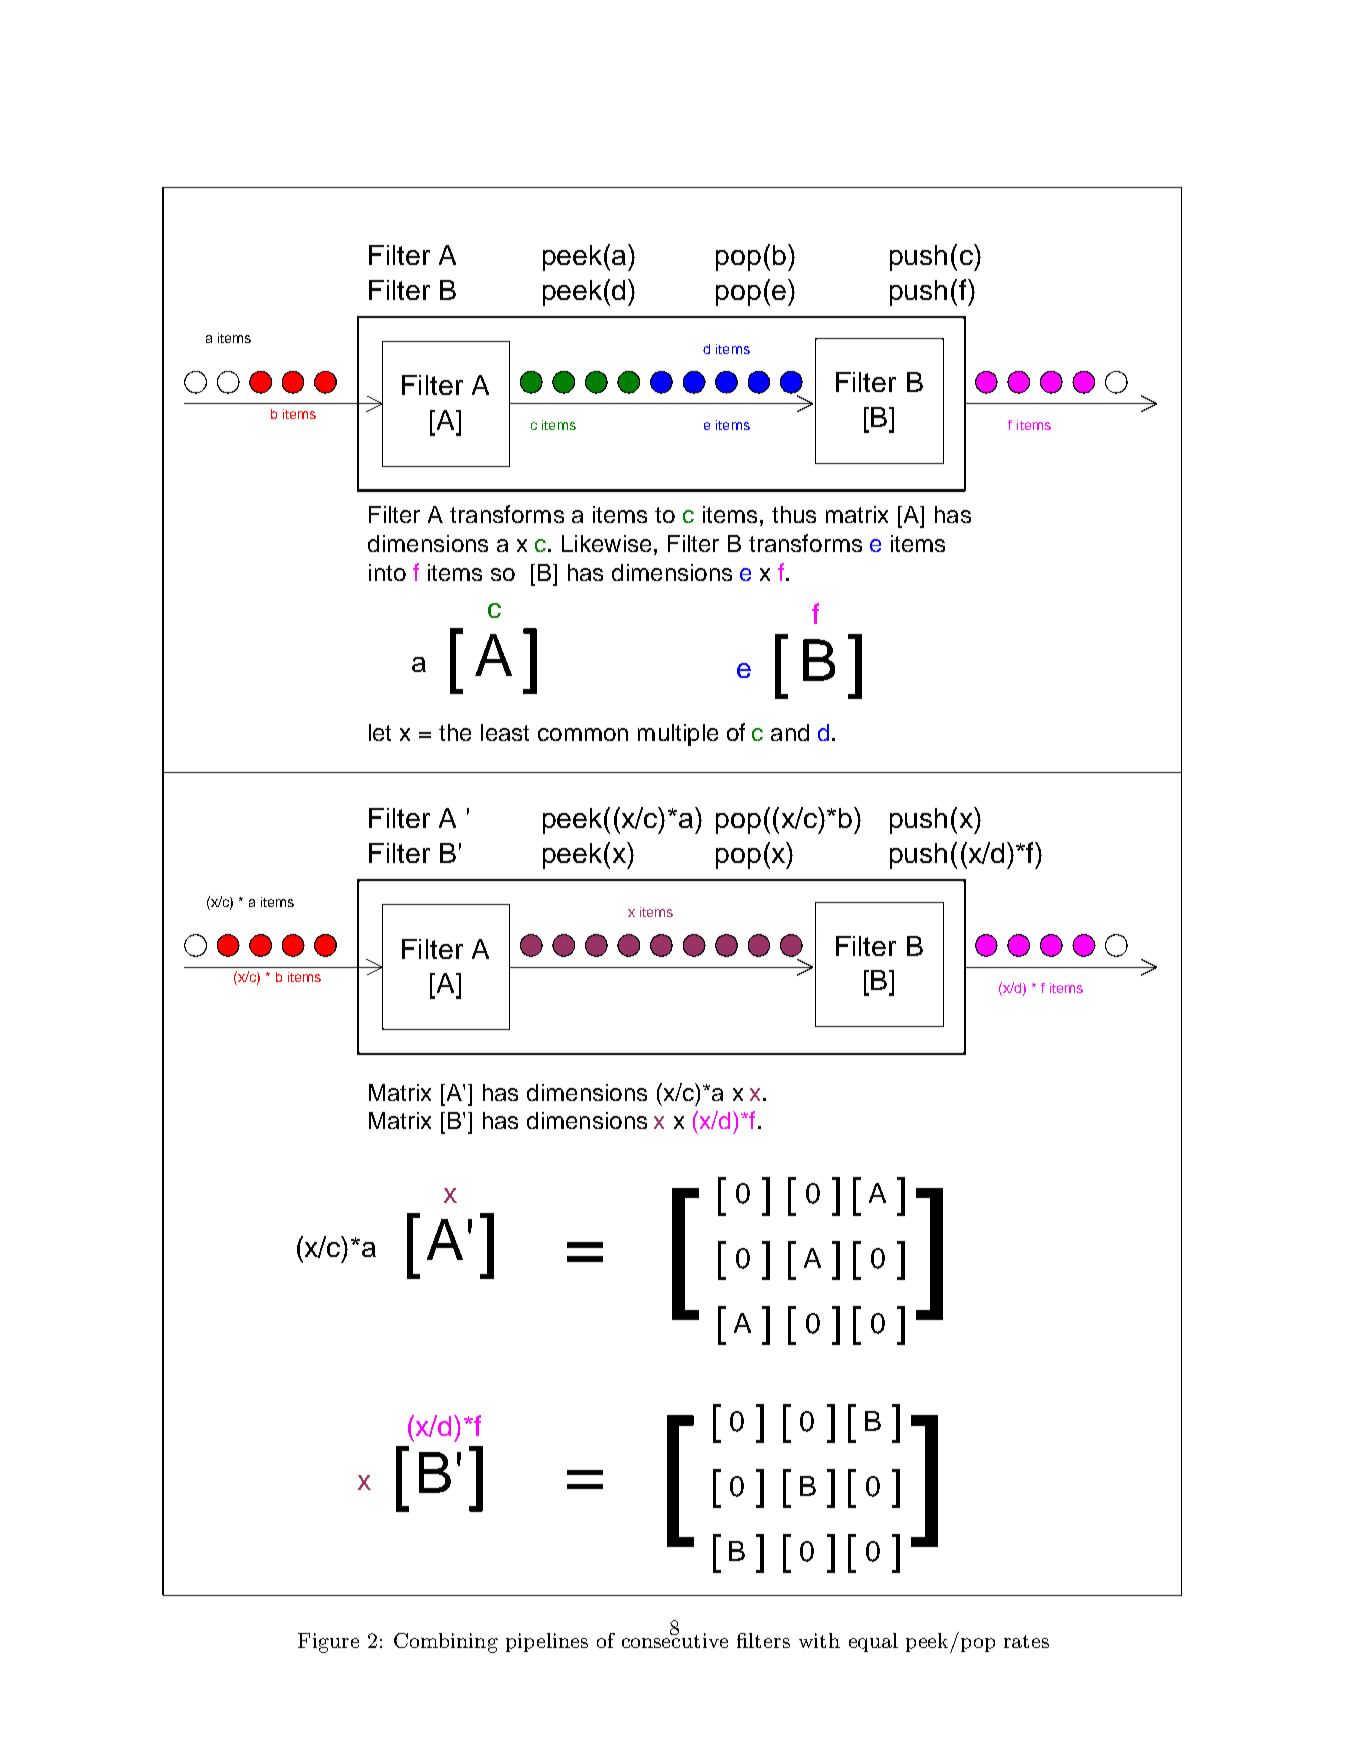  Describe the element at coordinates (794, 514) in the image. I see `thus` at that location.
